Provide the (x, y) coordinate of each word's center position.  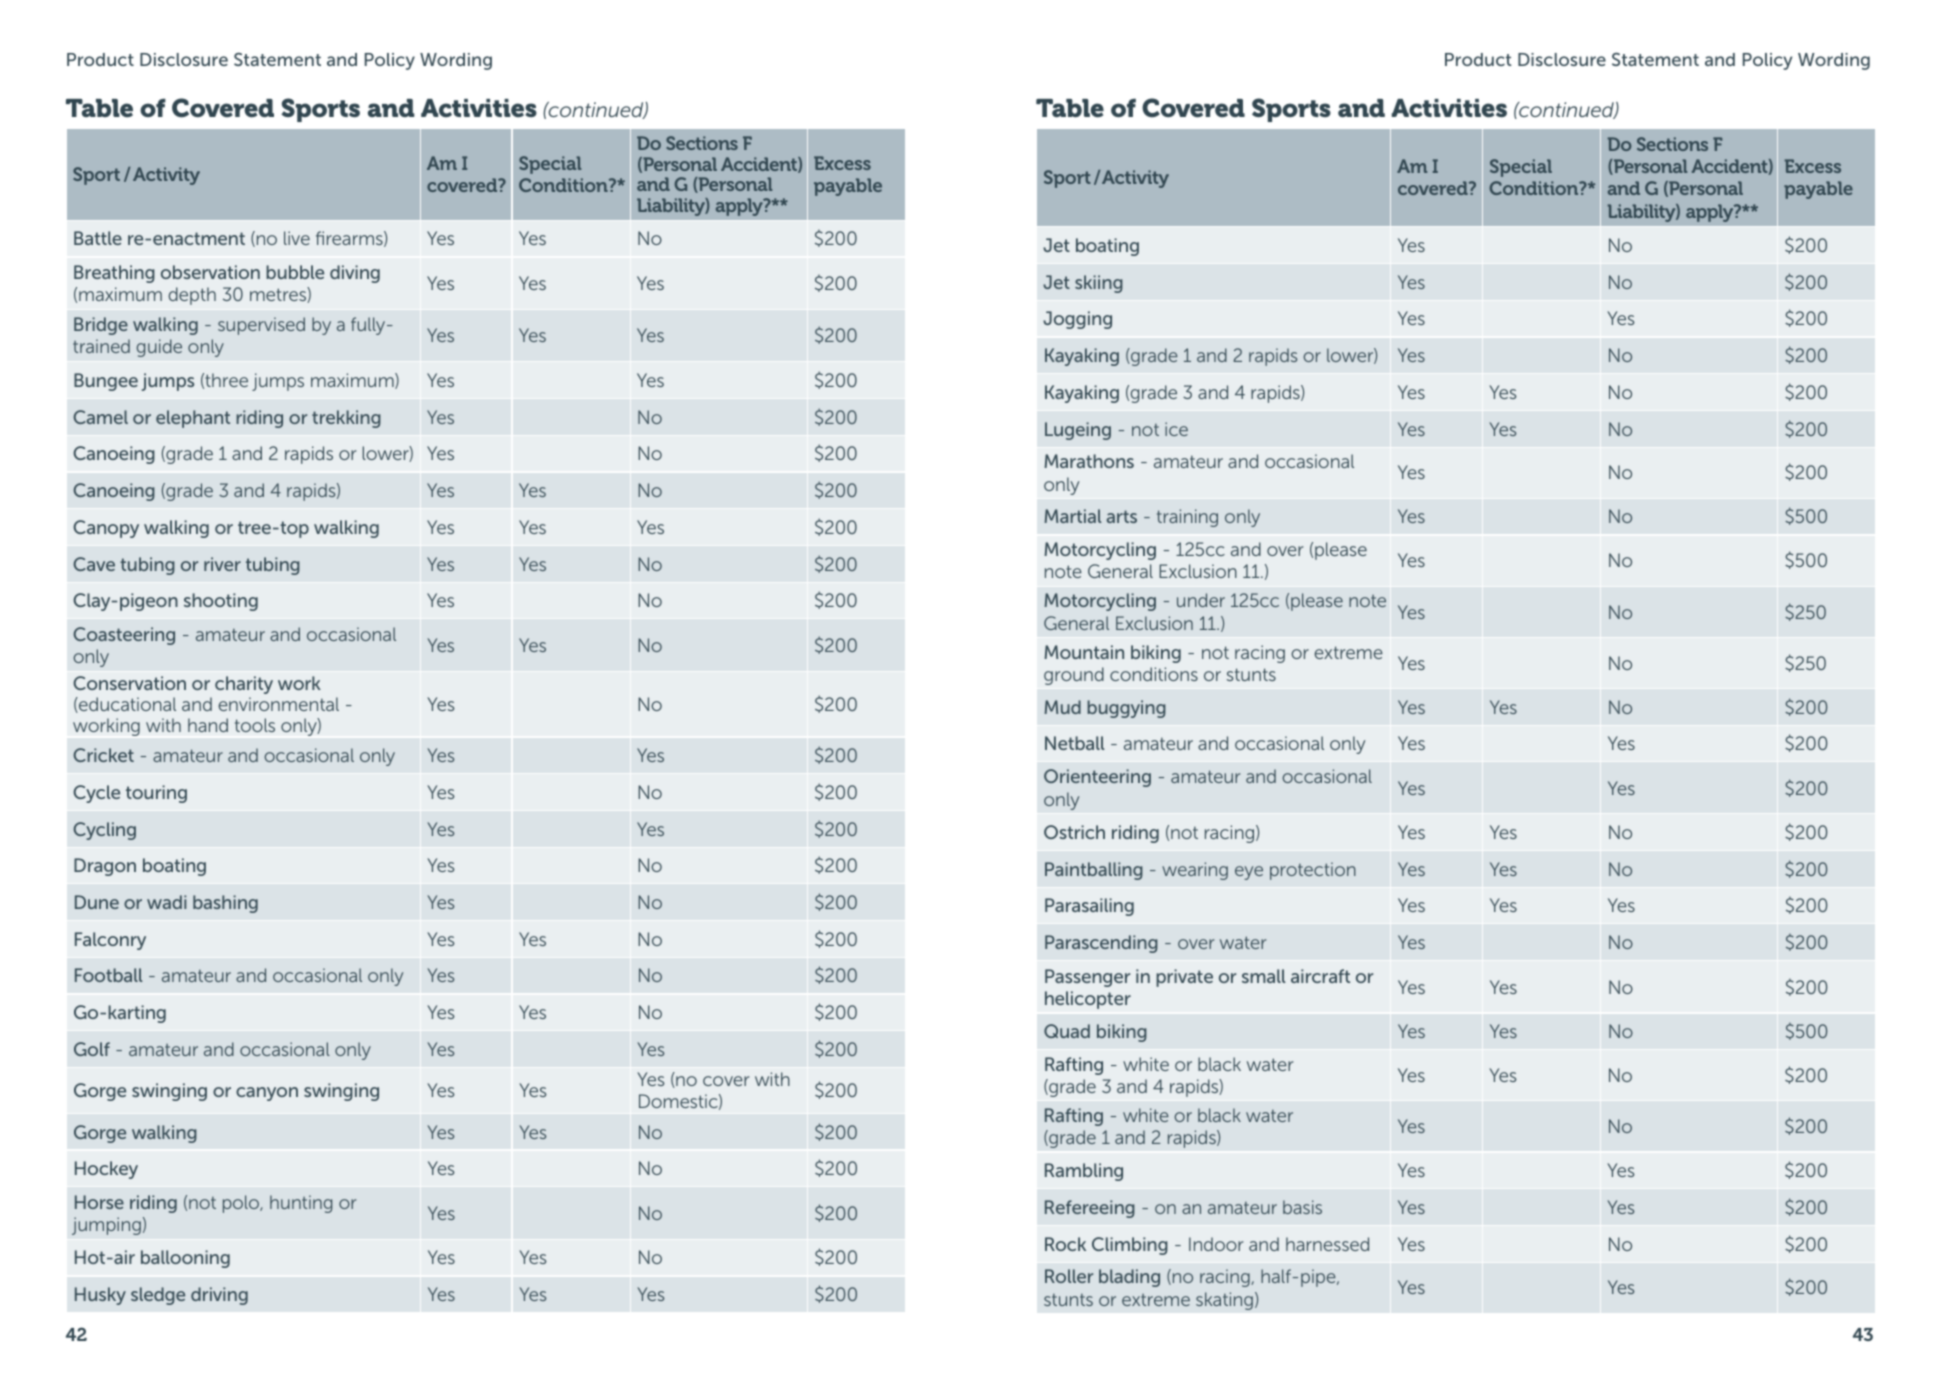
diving (355, 274)
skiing (1099, 284)
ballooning (185, 1259)
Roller (1069, 1276)
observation (210, 272)
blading (1129, 1278)
